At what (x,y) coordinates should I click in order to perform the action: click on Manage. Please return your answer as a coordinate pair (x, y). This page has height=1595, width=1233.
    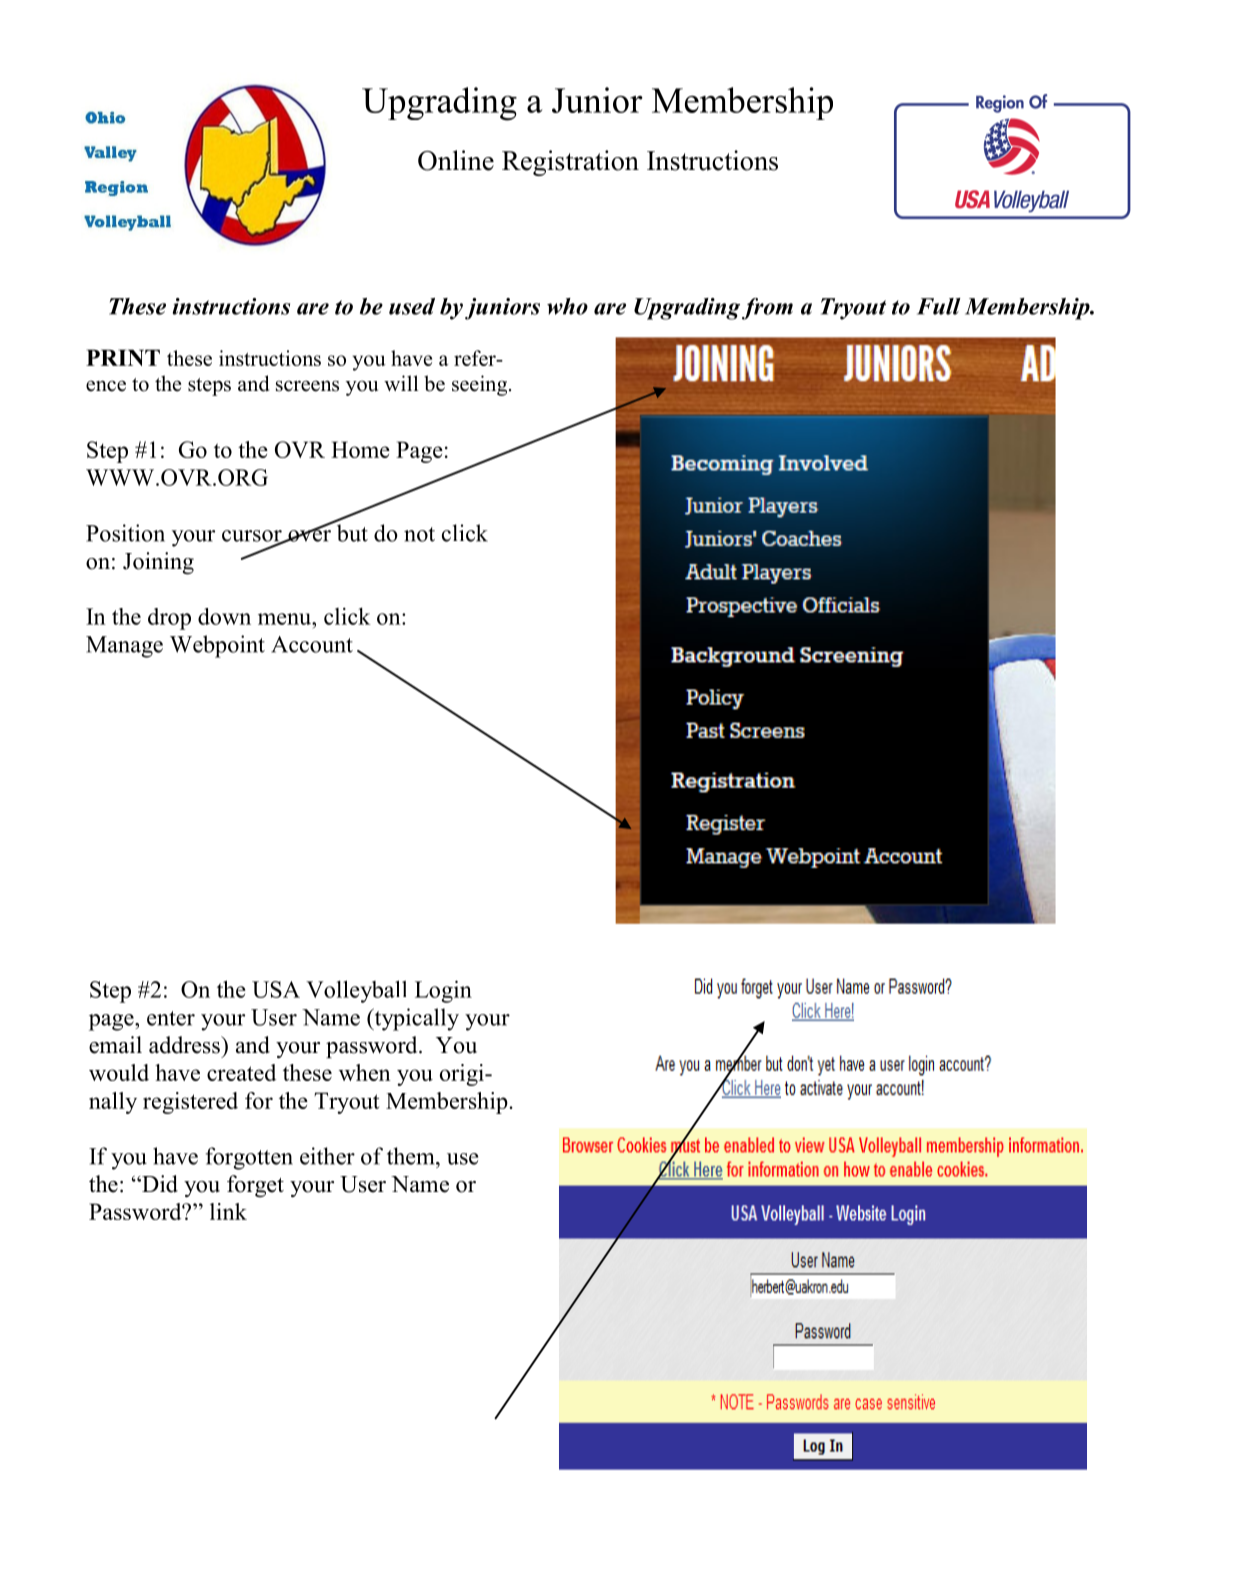
    Looking at the image, I should click on (124, 647).
